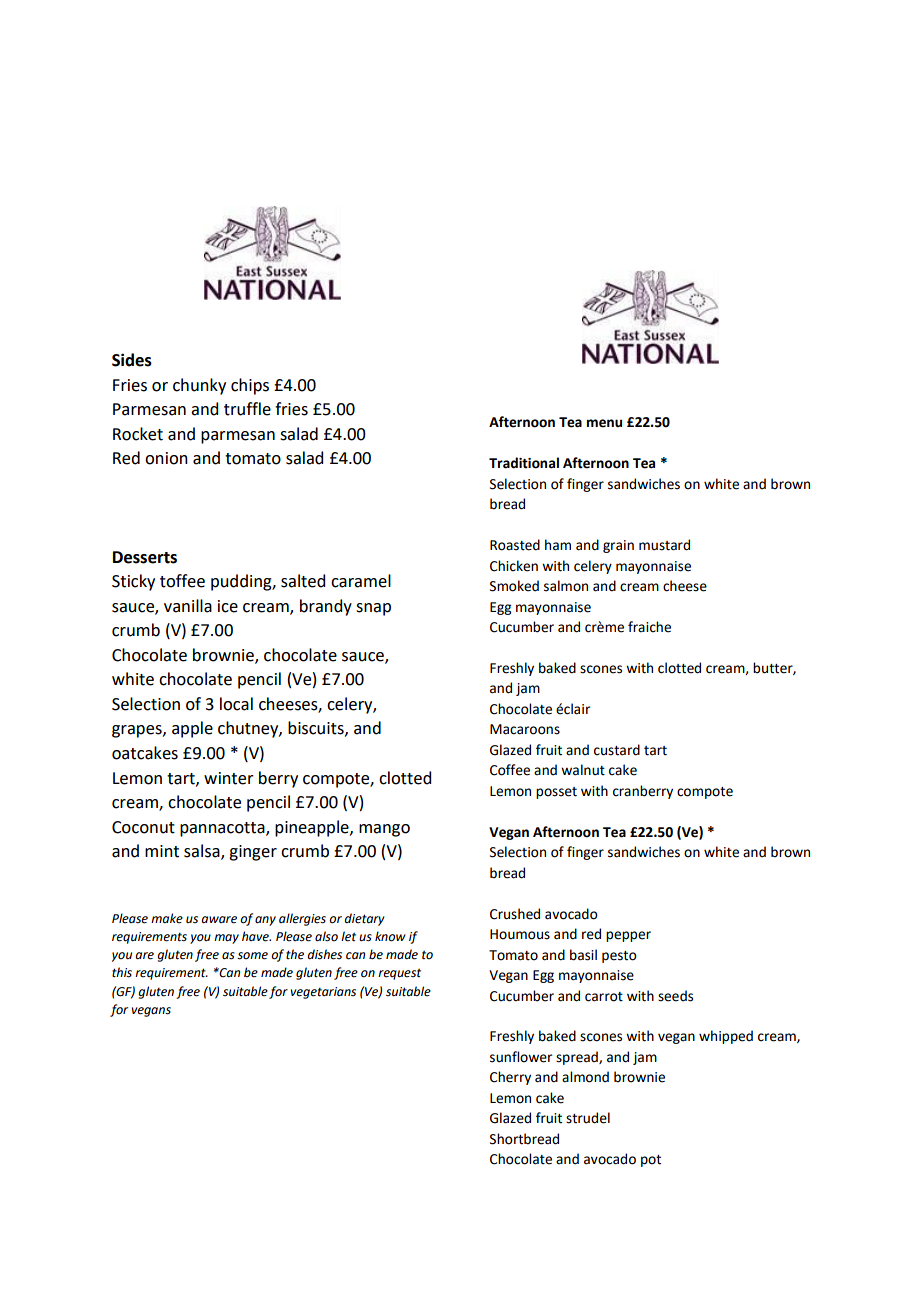 The height and width of the screenshot is (1308, 924). I want to click on request, so click(399, 974).
